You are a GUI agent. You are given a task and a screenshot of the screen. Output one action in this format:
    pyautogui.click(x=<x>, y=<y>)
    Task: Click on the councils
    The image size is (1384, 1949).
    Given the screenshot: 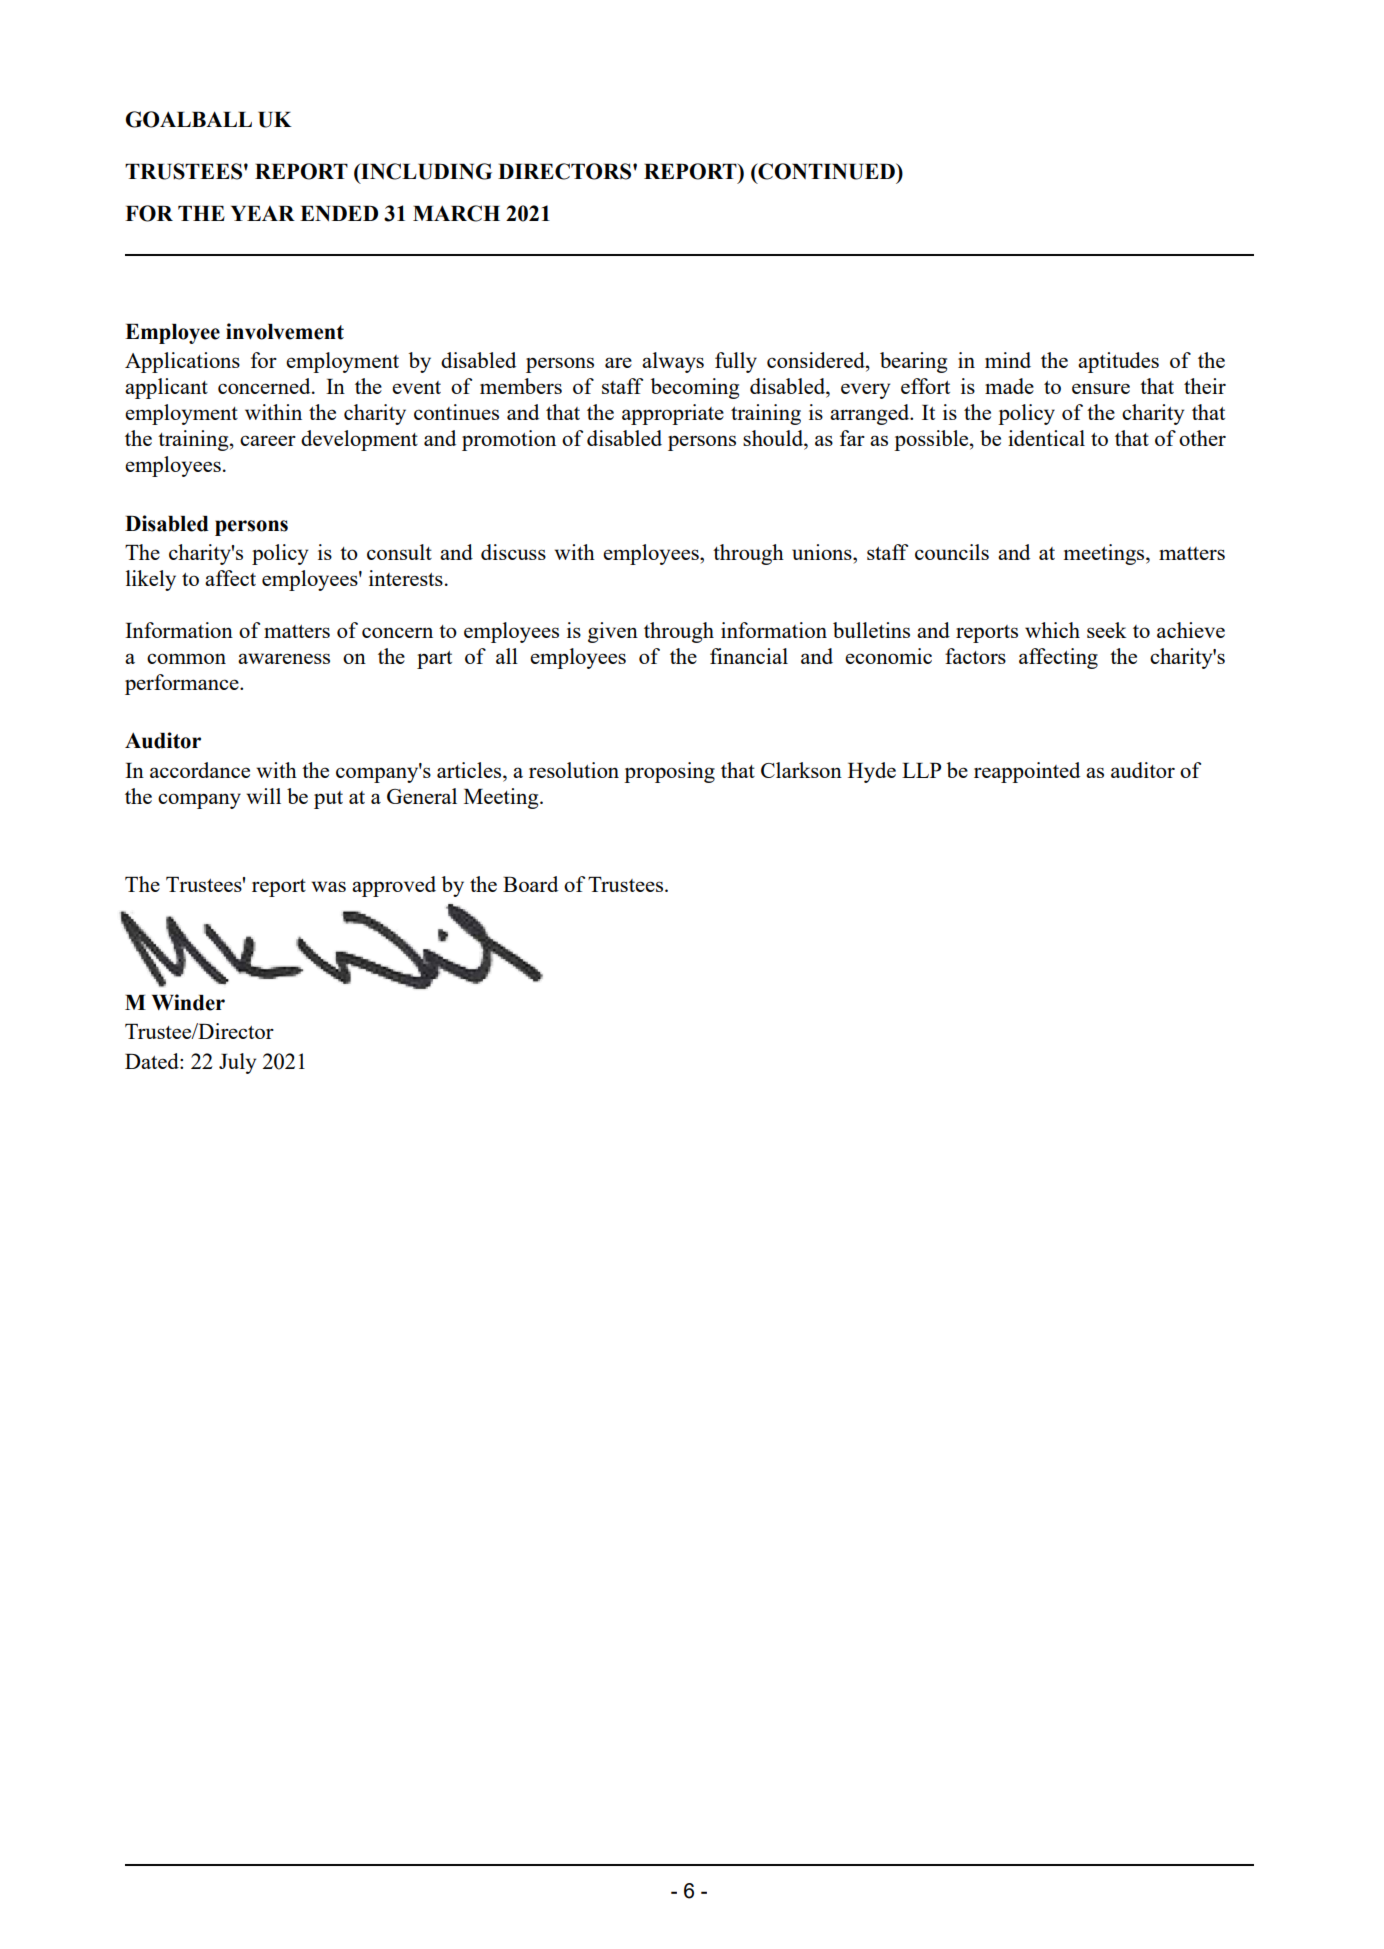 What is the action you would take?
    pyautogui.click(x=952, y=552)
